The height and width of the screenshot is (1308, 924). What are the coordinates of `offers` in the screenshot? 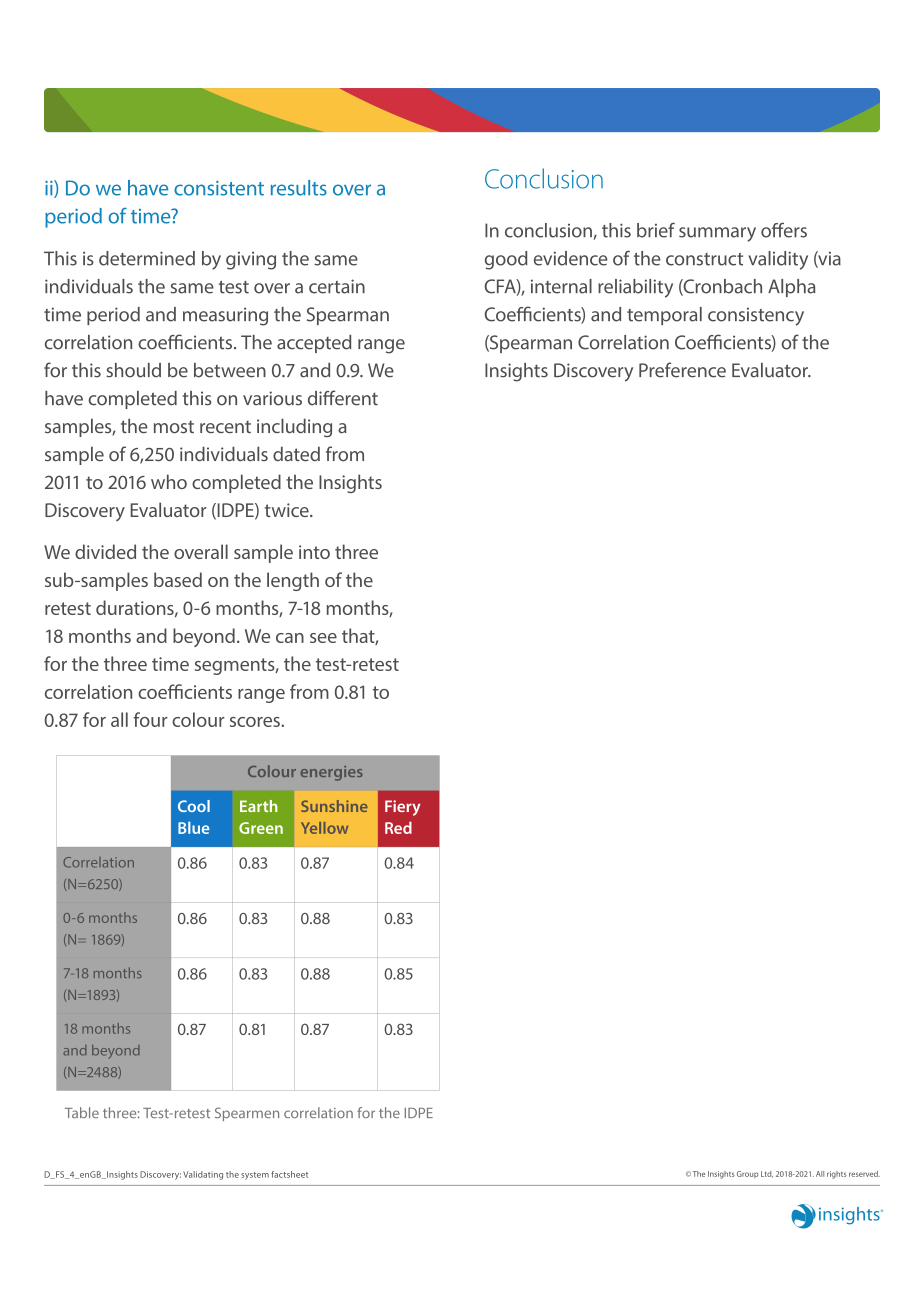 It's located at (784, 230).
